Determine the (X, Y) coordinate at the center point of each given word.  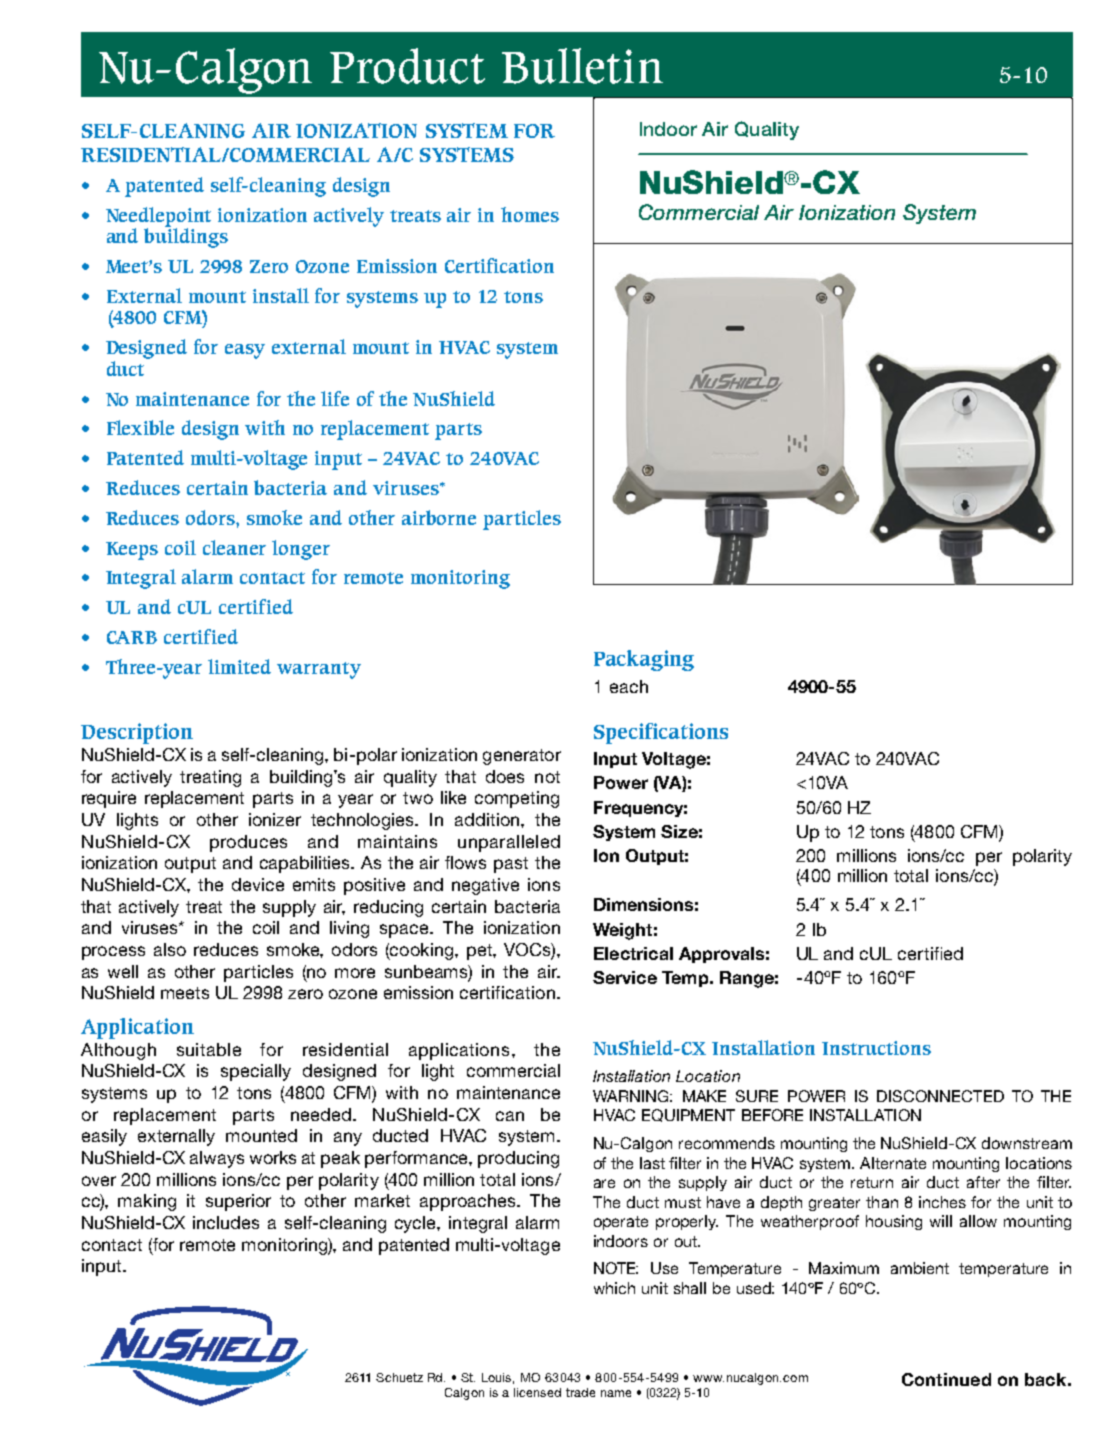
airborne (439, 517)
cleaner (234, 547)
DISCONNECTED (940, 1096)
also (170, 949)
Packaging (644, 660)
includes (226, 1222)
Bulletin (582, 66)
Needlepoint (158, 218)
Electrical (633, 953)
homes (530, 214)
